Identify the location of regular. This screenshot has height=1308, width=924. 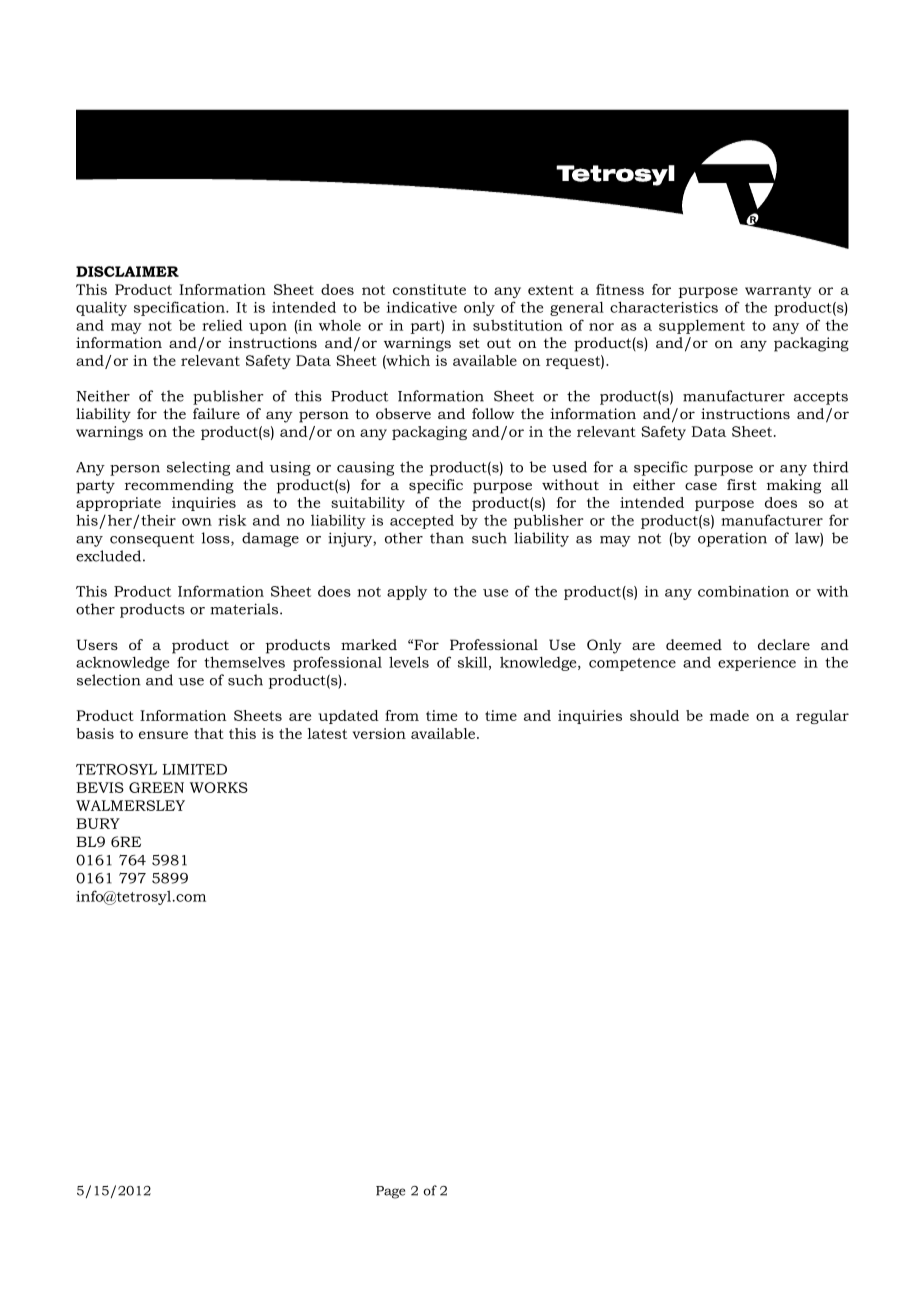
(822, 717).
